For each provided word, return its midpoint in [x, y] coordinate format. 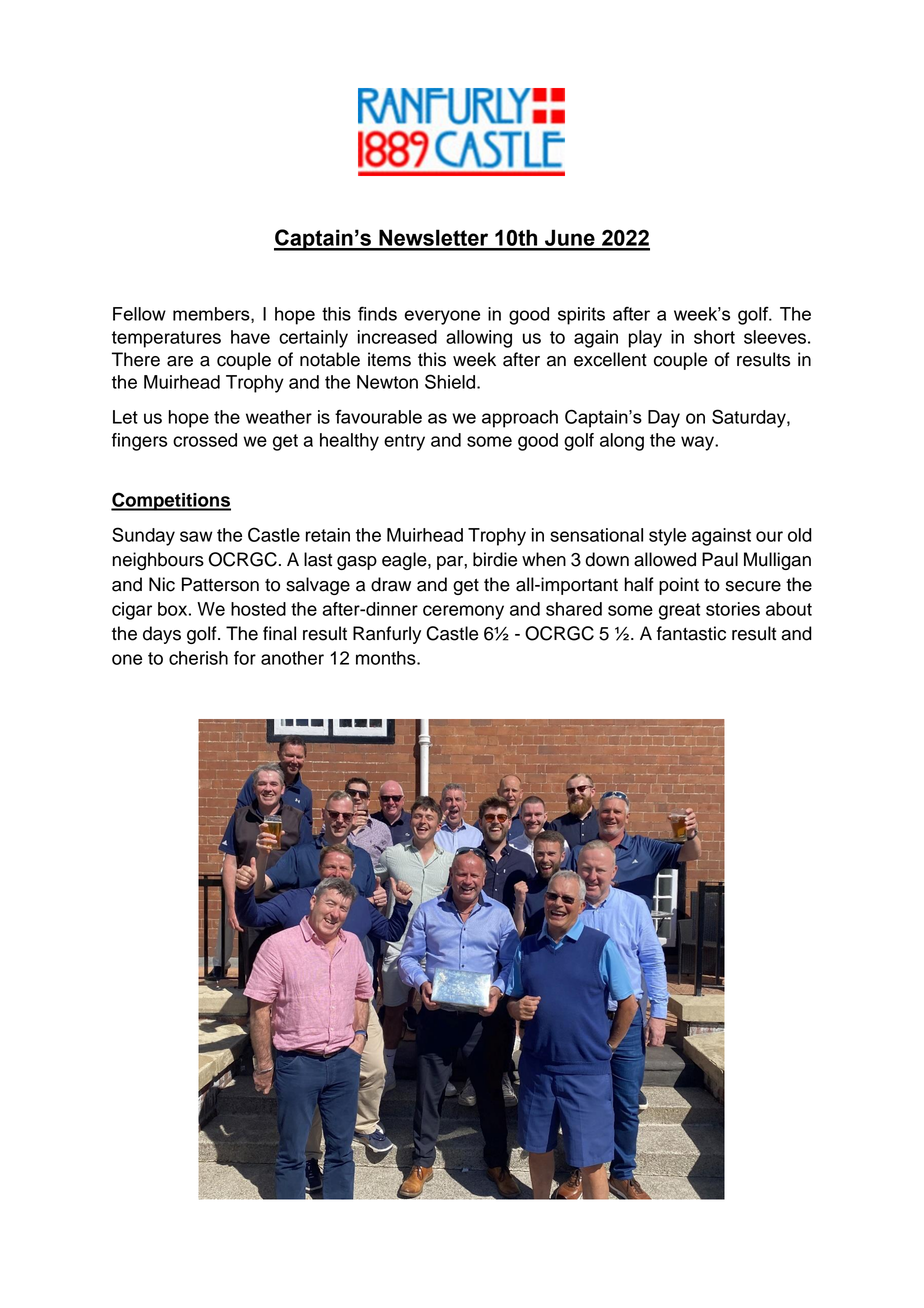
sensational [596, 535]
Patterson [220, 584]
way [698, 443]
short [714, 337]
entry [404, 442]
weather [279, 417]
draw [391, 584]
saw [196, 536]
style [667, 537]
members [212, 315]
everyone [442, 317]
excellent [610, 359]
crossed [205, 440]
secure [753, 586]
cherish [198, 658]
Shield [451, 381]
